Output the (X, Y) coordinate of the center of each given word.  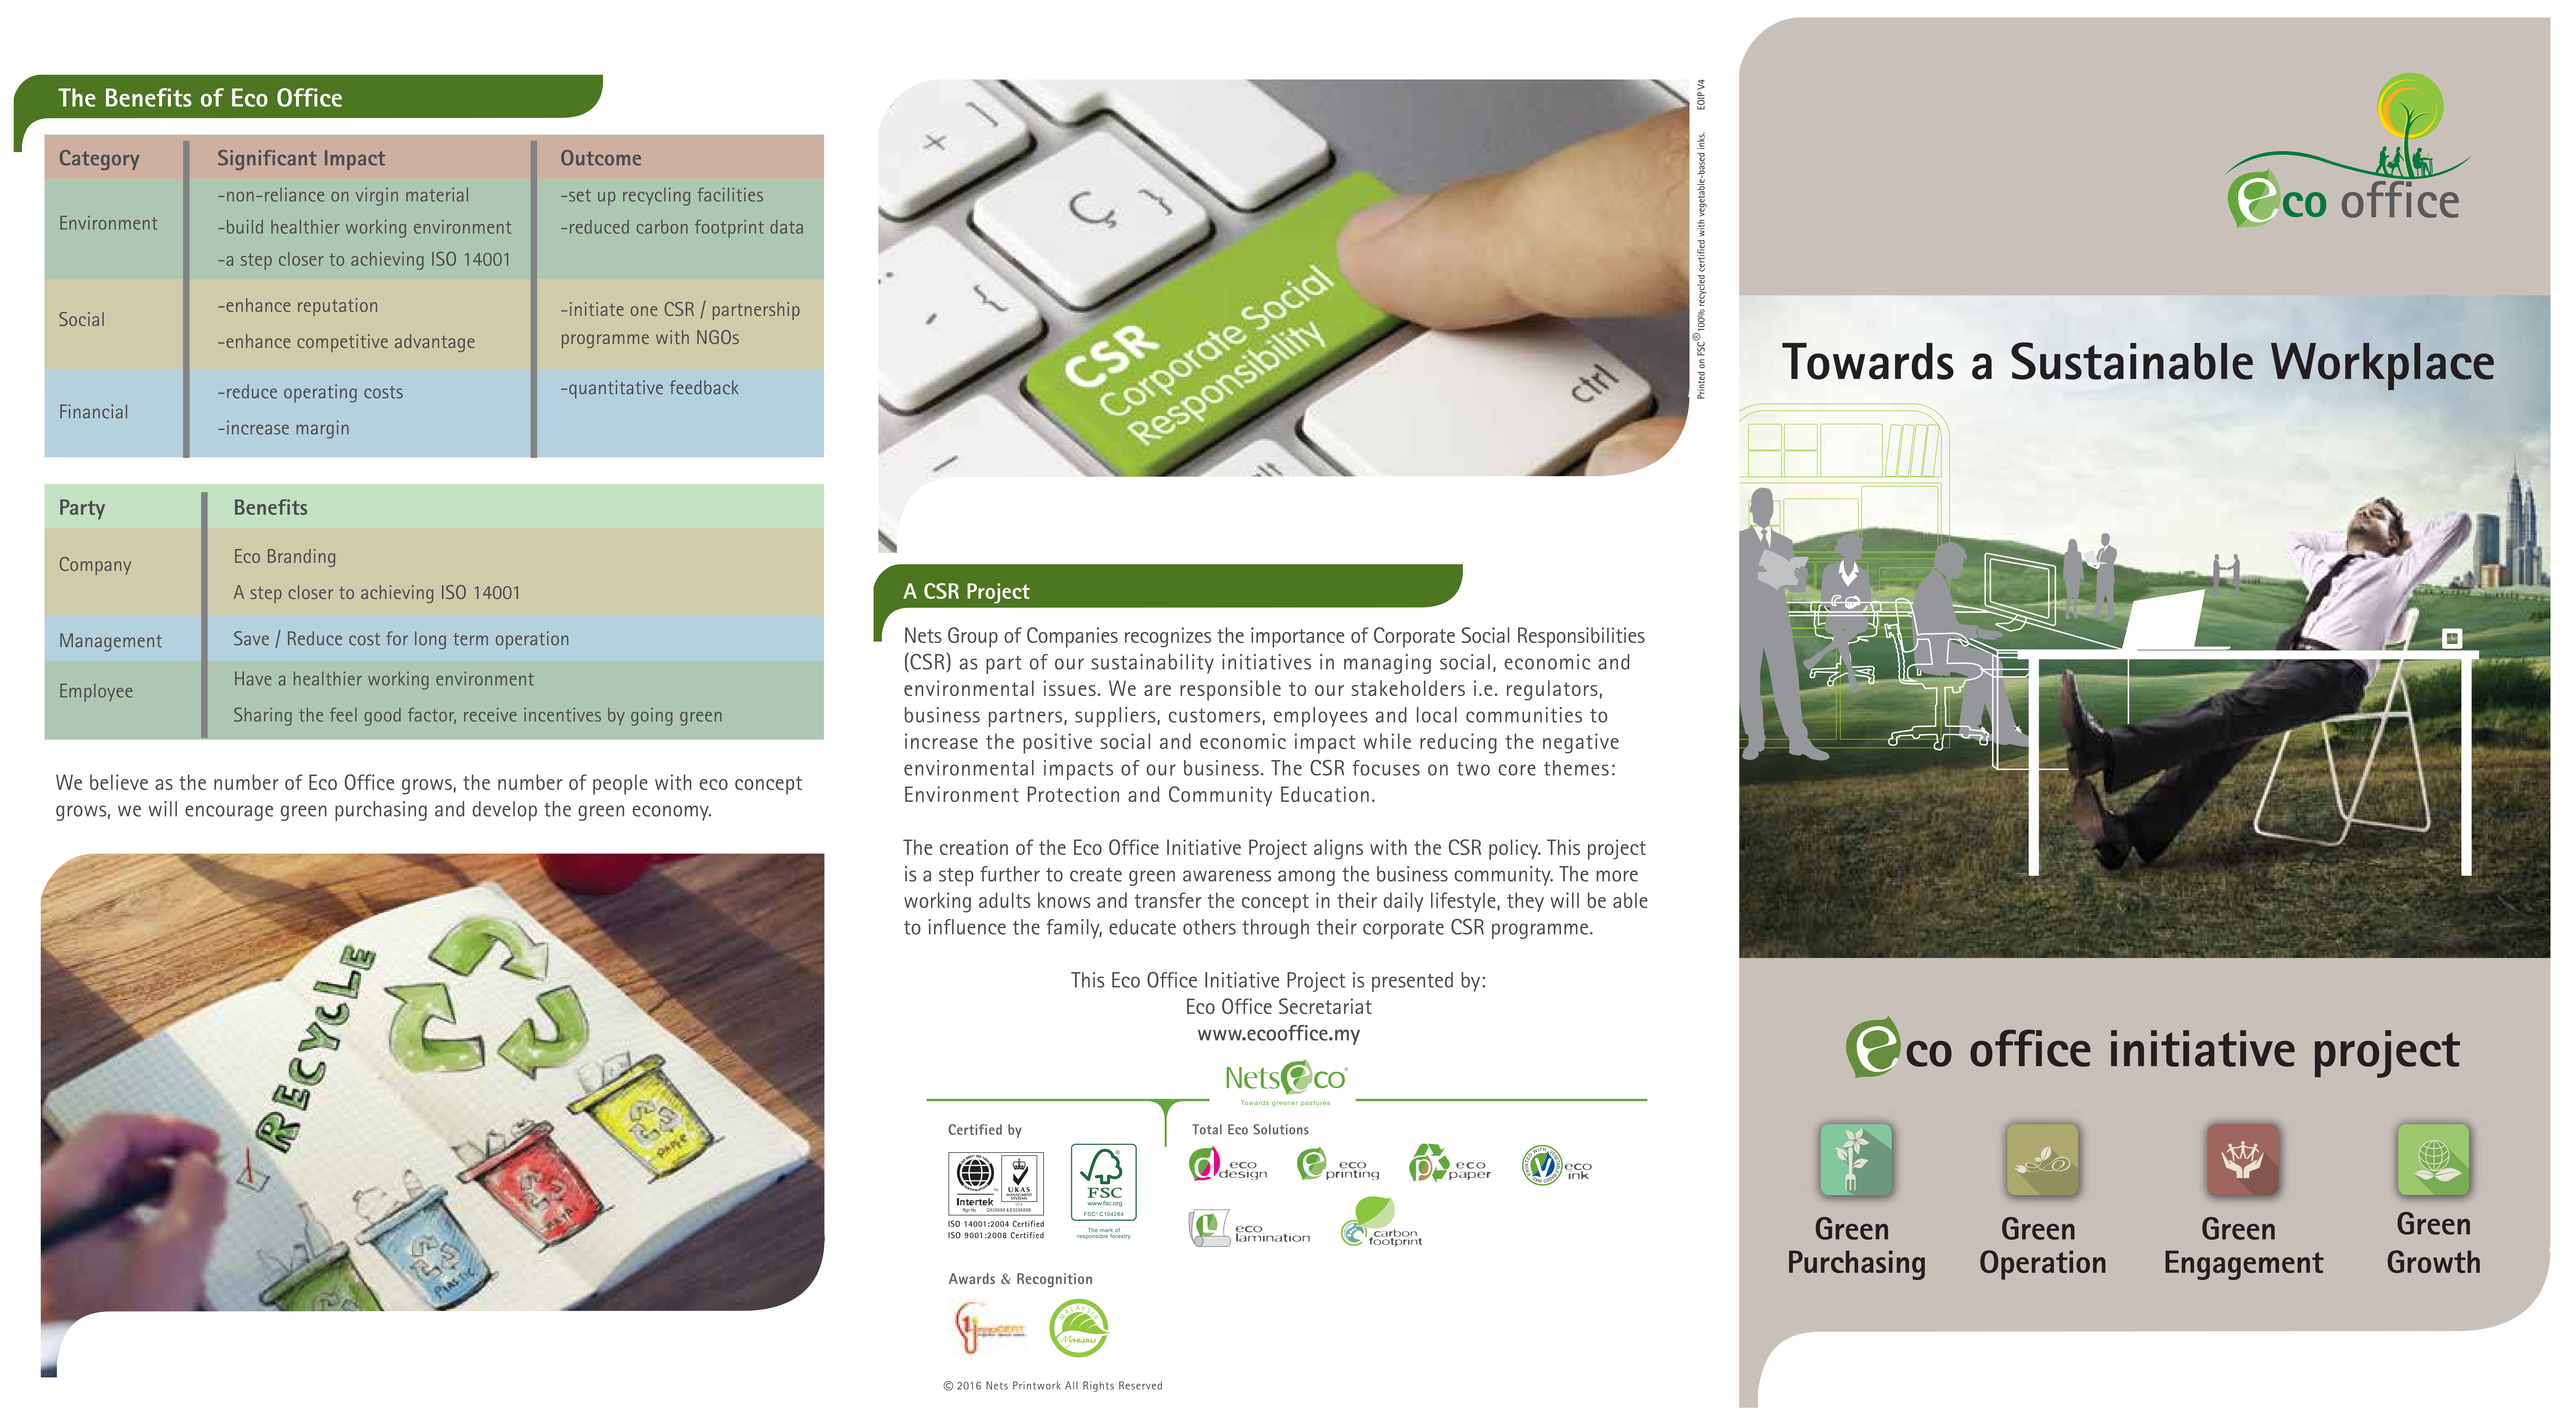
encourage (229, 813)
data (786, 227)
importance (1297, 637)
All (1071, 1385)
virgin (377, 197)
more (1617, 876)
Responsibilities (1581, 637)
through (1275, 929)
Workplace (2382, 366)
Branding (301, 558)
